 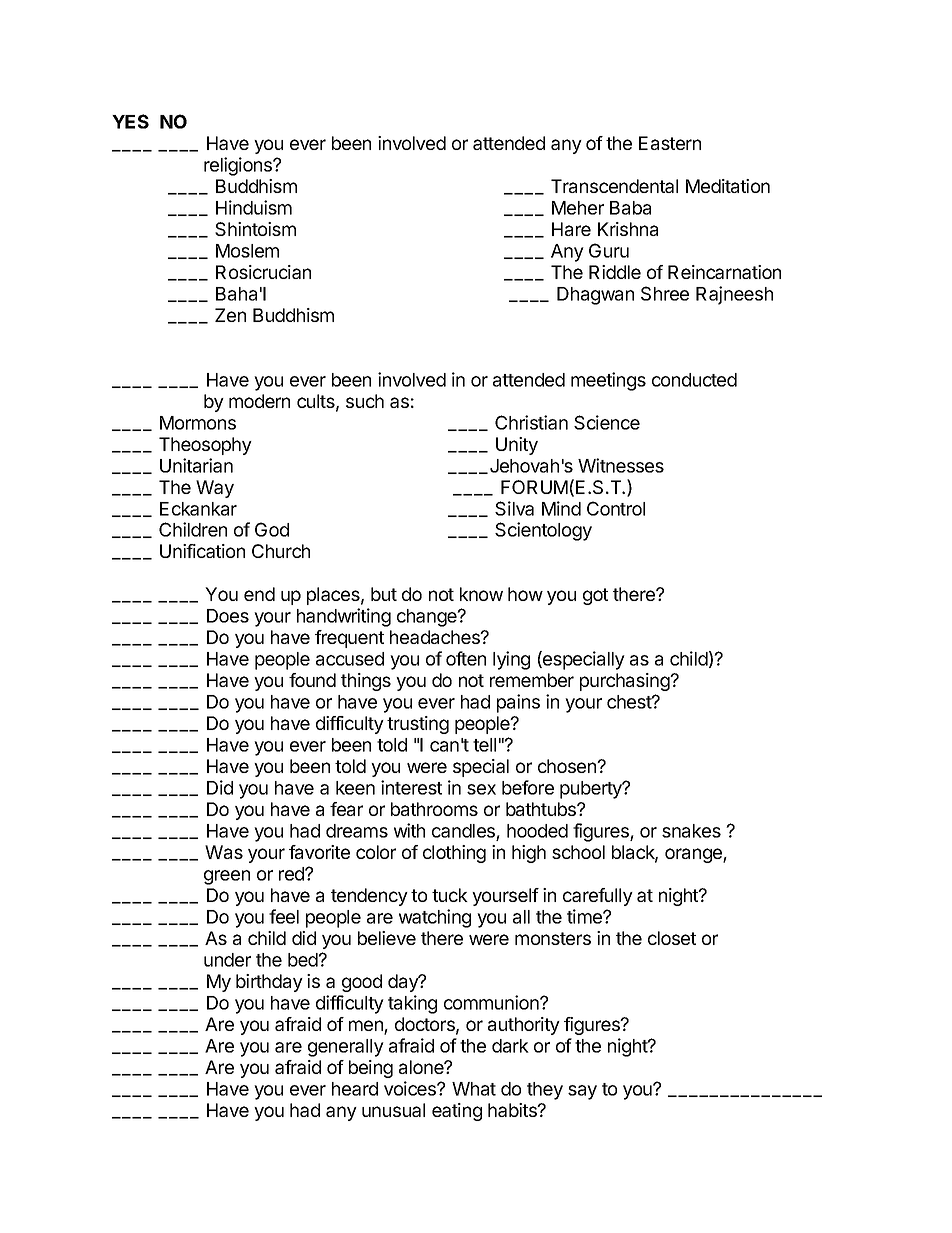 I want to click on birthday, so click(x=269, y=983).
